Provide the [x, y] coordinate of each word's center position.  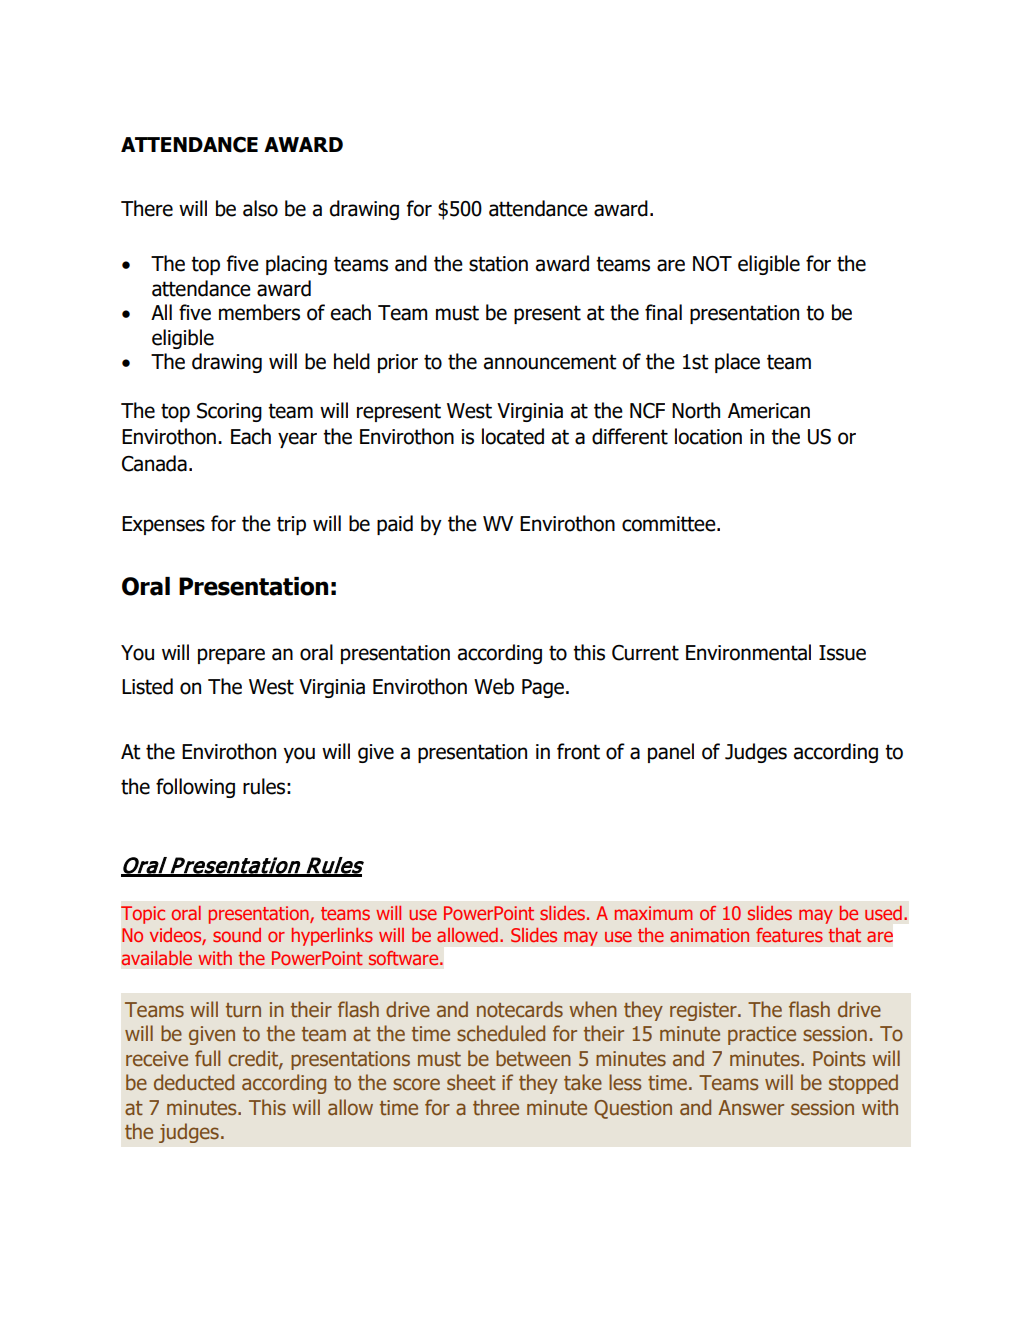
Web [494, 686]
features [789, 935]
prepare [231, 656]
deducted [194, 1082]
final [663, 312]
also [260, 208]
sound [237, 935]
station [498, 264]
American [769, 411]
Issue [842, 653]
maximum [653, 913]
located [513, 436]
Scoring [229, 412]
